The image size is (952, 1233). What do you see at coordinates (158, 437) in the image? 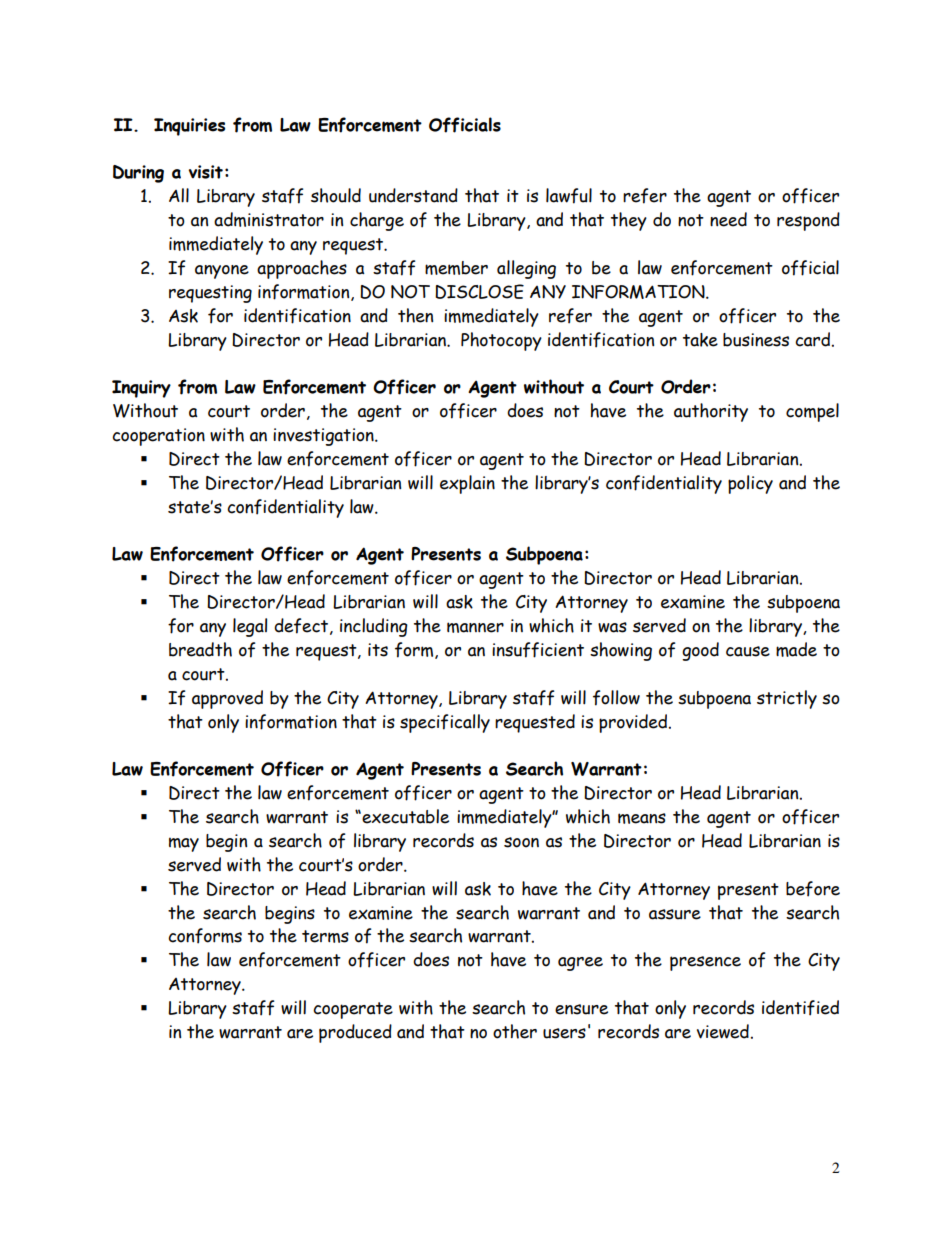
I see `cooperation` at bounding box center [158, 437].
